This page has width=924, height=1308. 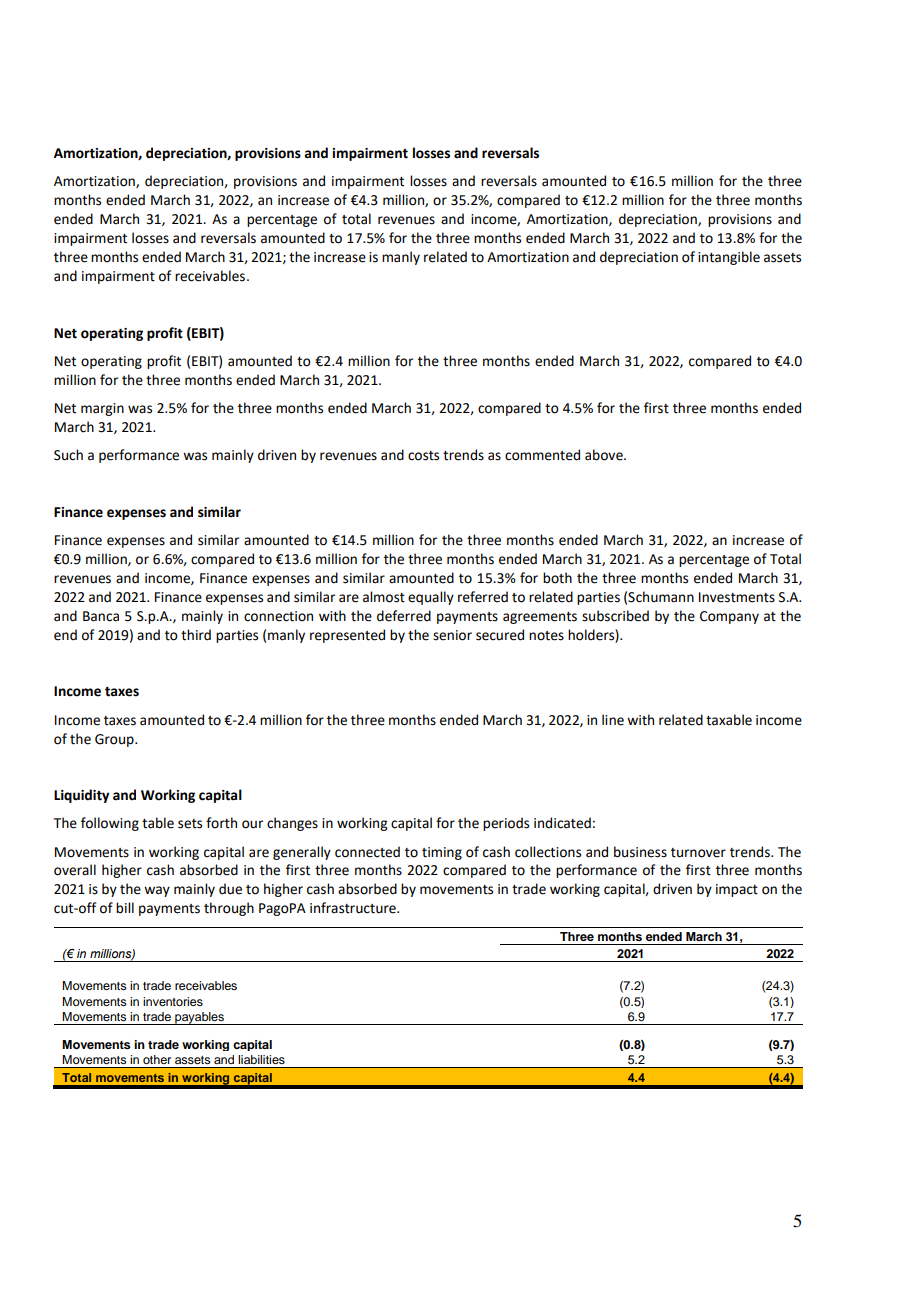 I want to click on intangible, so click(x=729, y=258).
